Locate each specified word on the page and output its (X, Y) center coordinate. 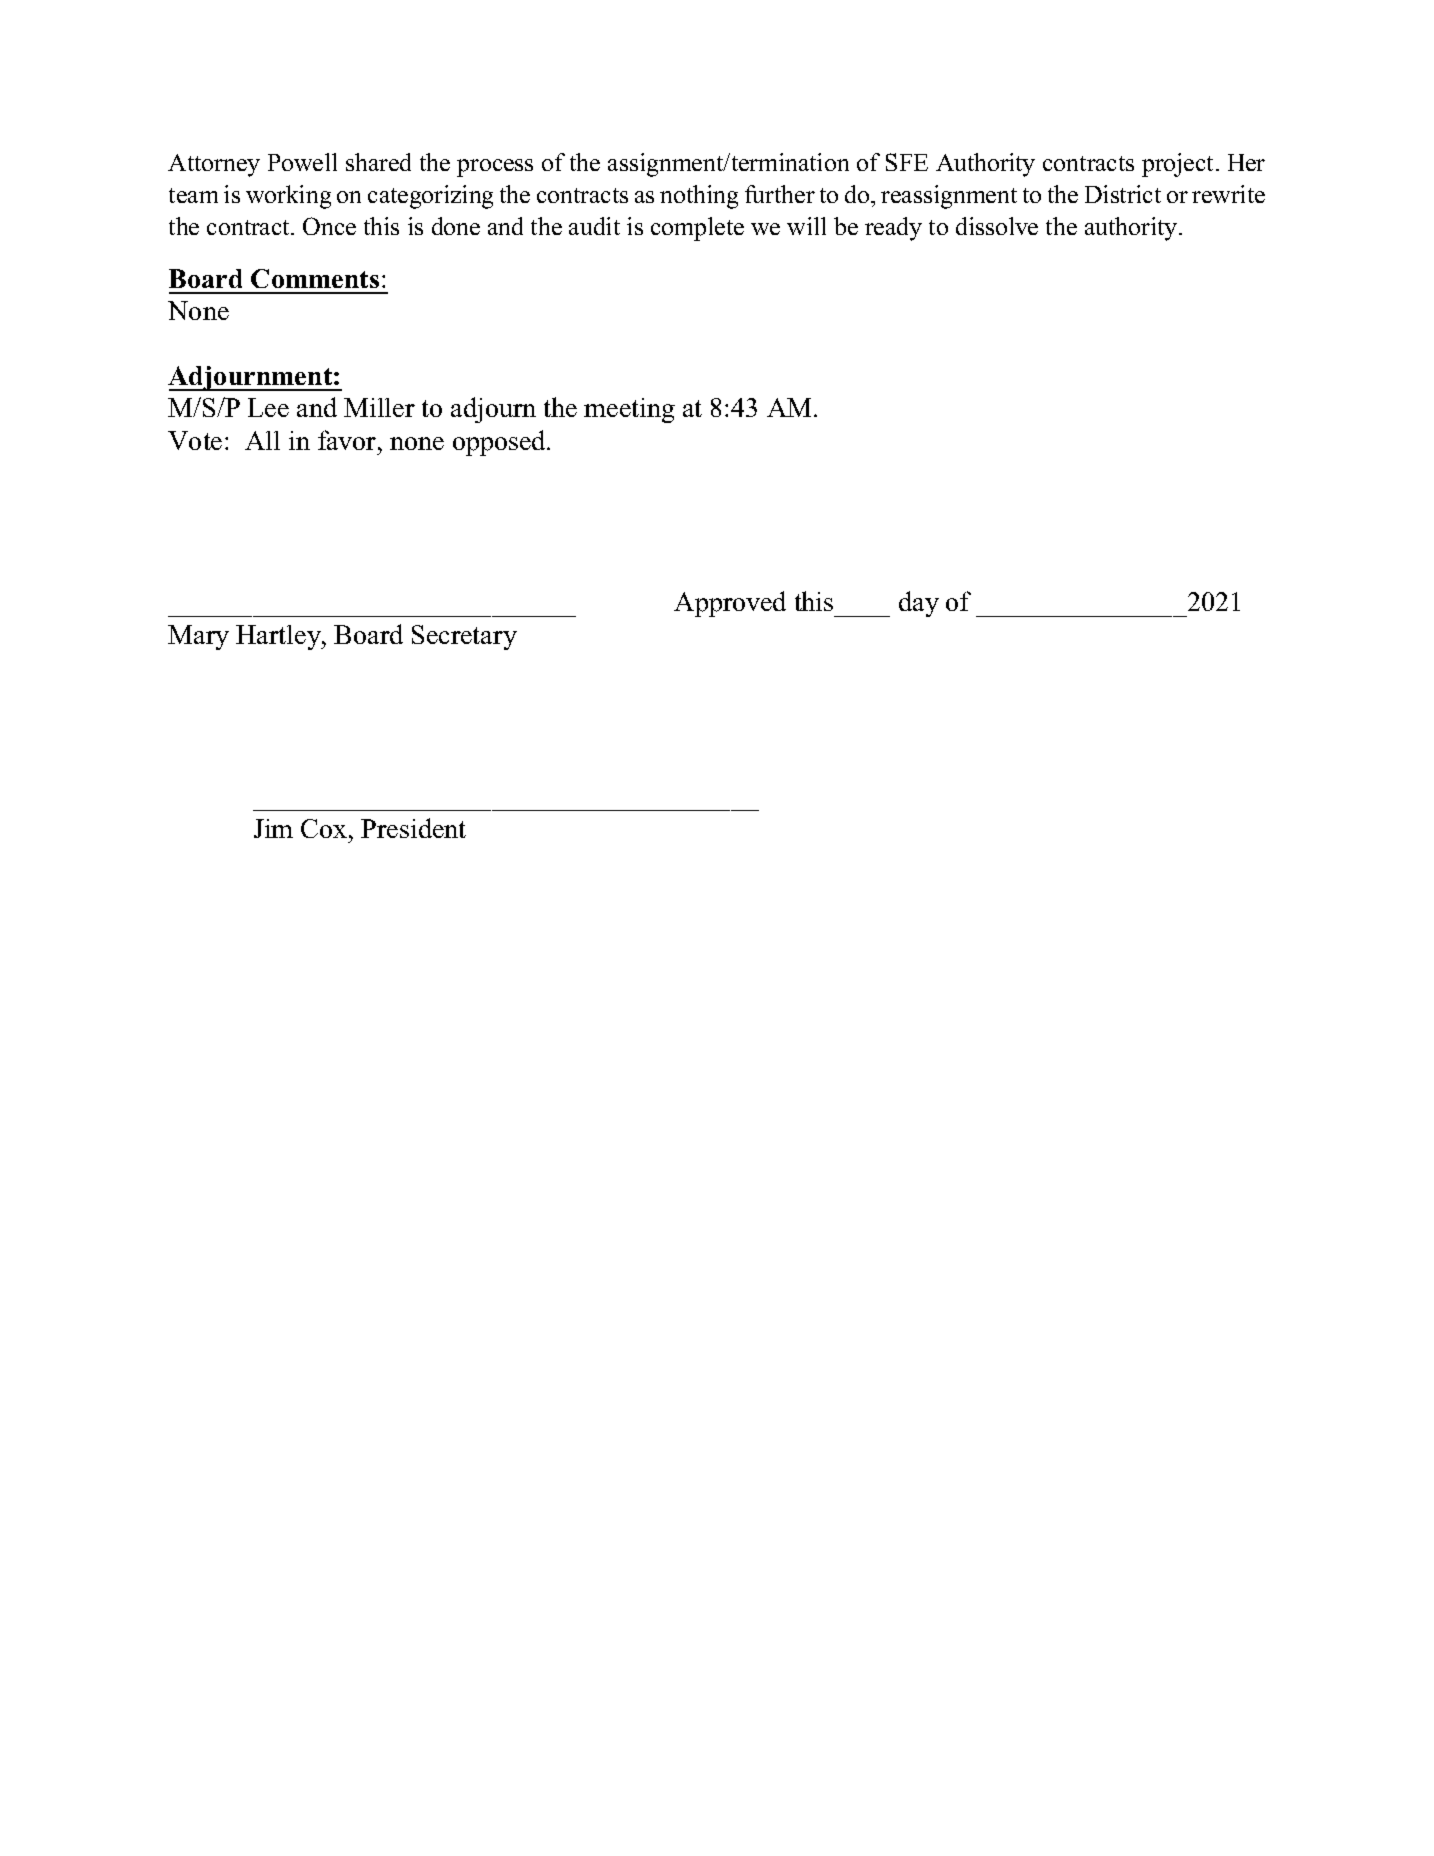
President (413, 828)
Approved (730, 604)
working (288, 197)
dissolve (997, 226)
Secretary (464, 637)
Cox (325, 828)
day (919, 604)
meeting (629, 410)
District (1123, 194)
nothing (699, 197)
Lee (268, 407)
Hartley (279, 637)
